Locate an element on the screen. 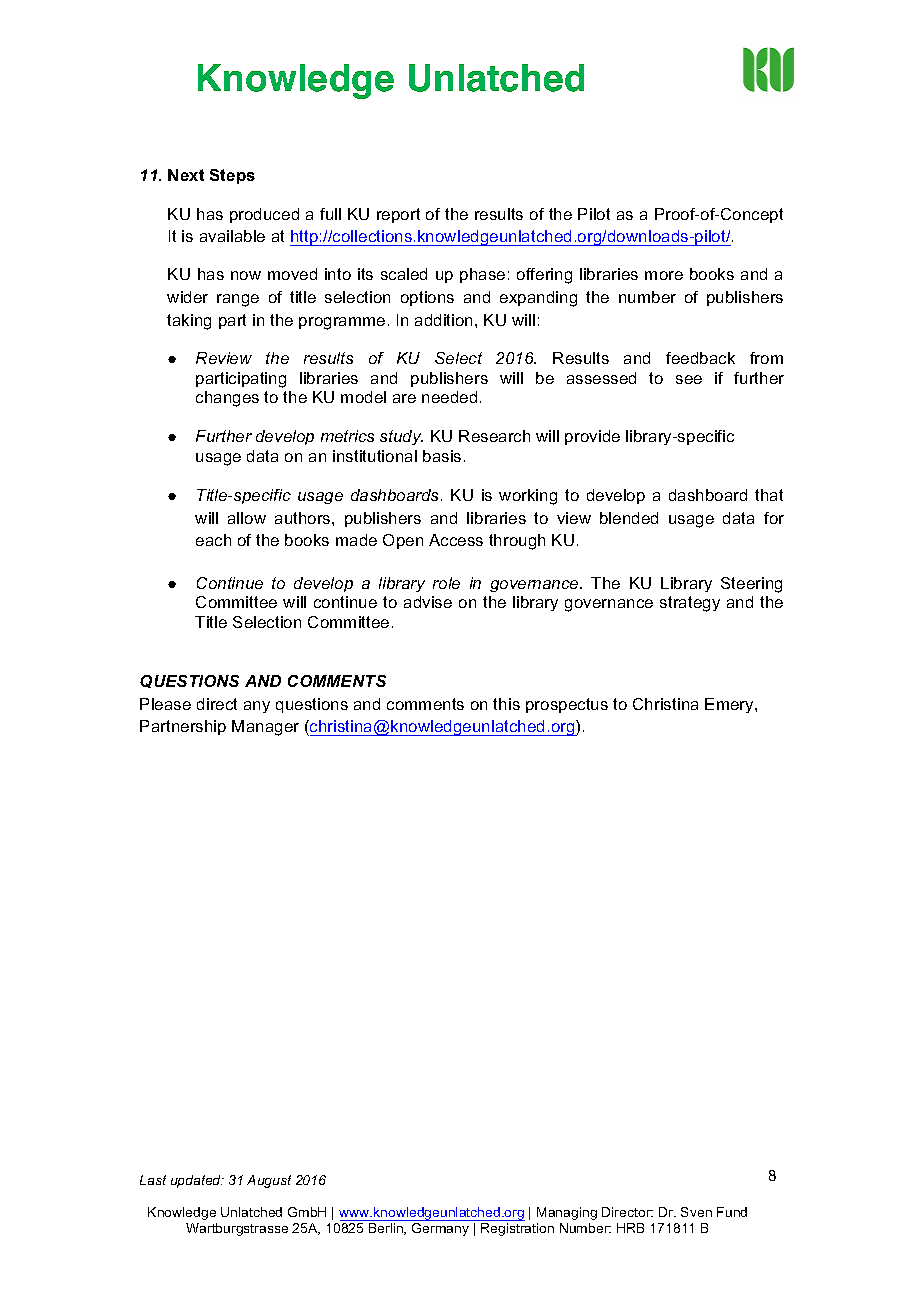 This screenshot has width=924, height=1308. more is located at coordinates (664, 275).
